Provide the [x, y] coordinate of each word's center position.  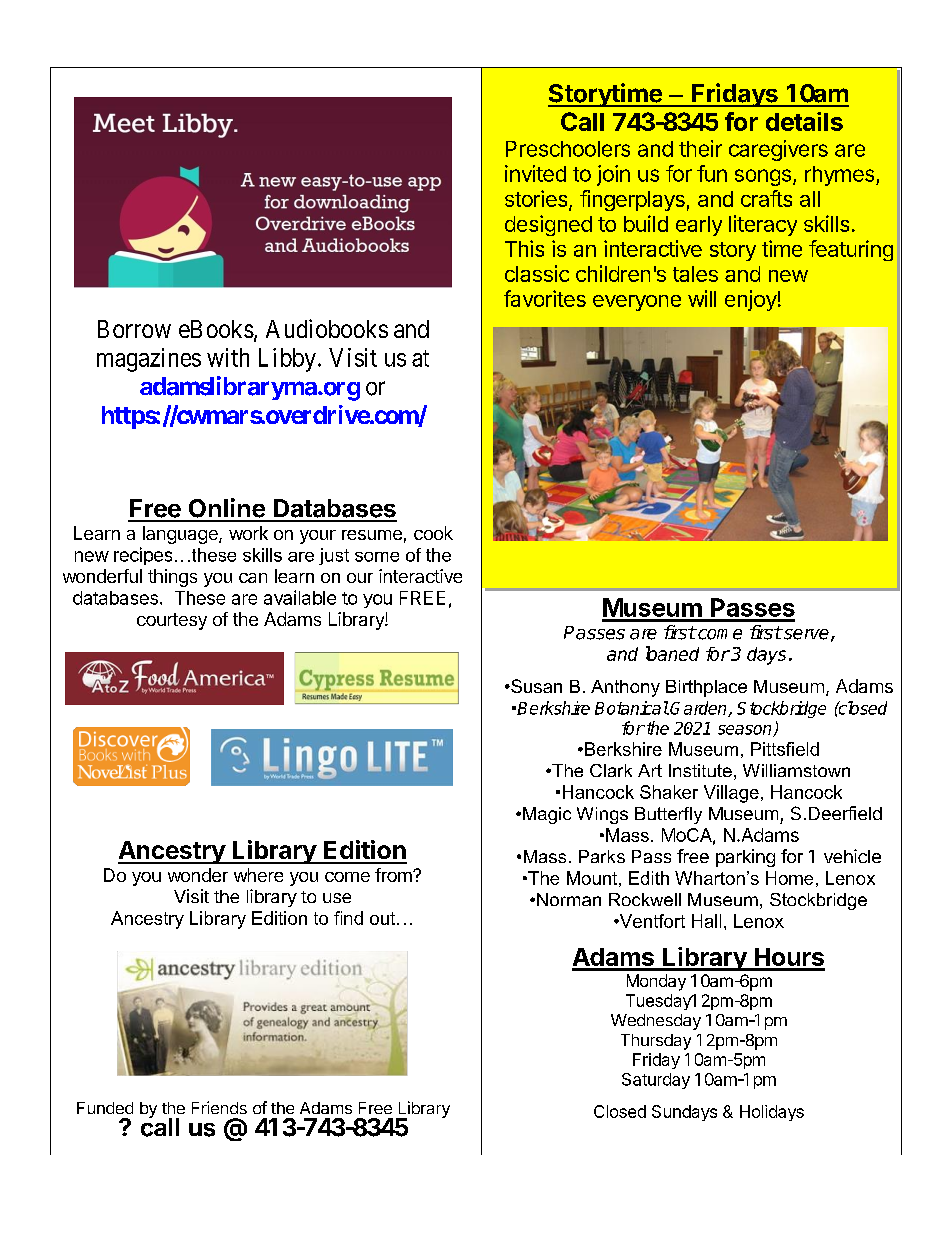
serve [805, 634]
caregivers [778, 150]
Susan [535, 686]
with [228, 357]
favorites [545, 298]
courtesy [172, 621]
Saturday [656, 1081]
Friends [219, 1107]
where [258, 875]
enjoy [751, 300]
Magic [547, 815]
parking [745, 858]
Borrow [134, 329]
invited [535, 173]
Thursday [656, 1042]
